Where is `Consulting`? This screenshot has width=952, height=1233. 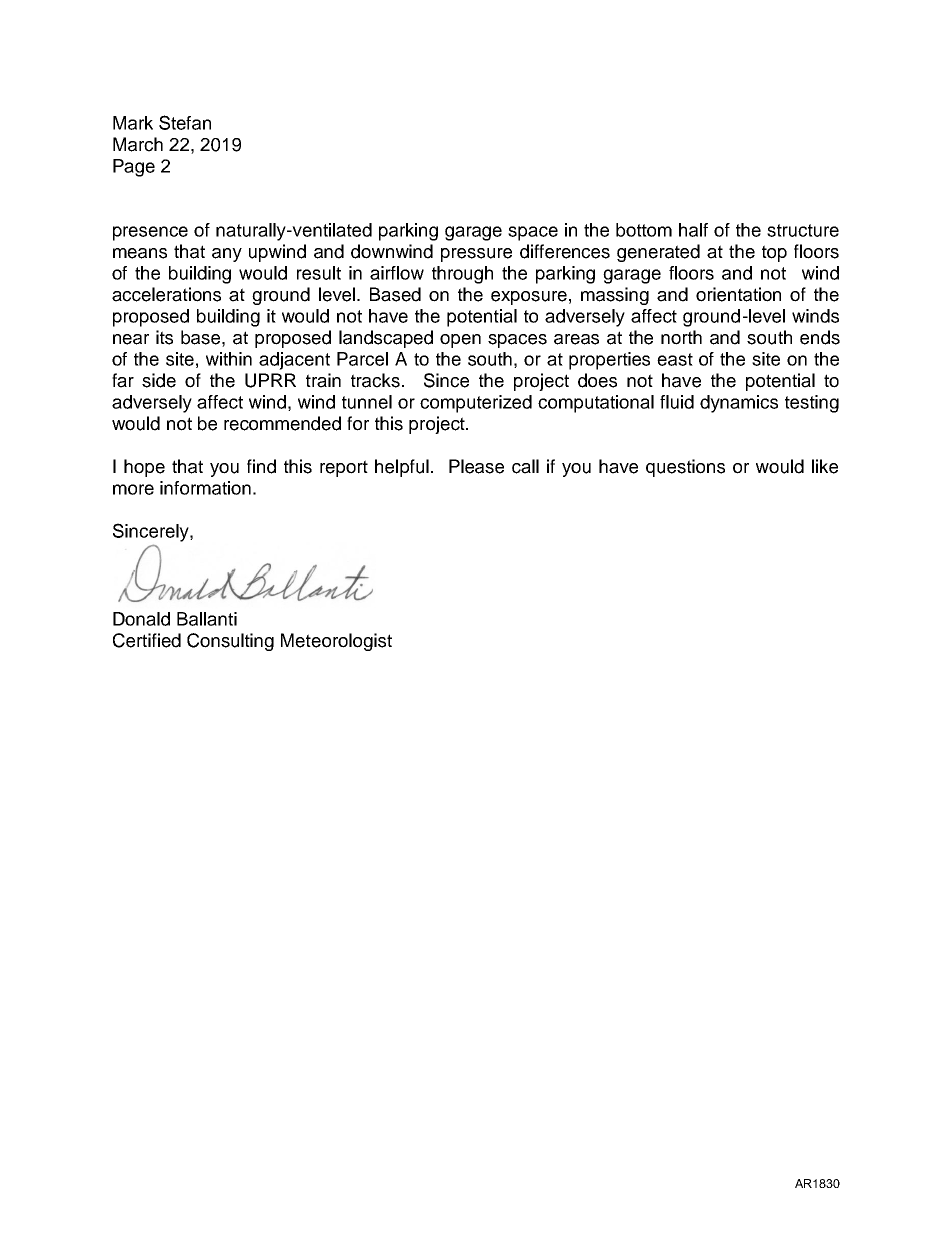 Consulting is located at coordinates (230, 642).
